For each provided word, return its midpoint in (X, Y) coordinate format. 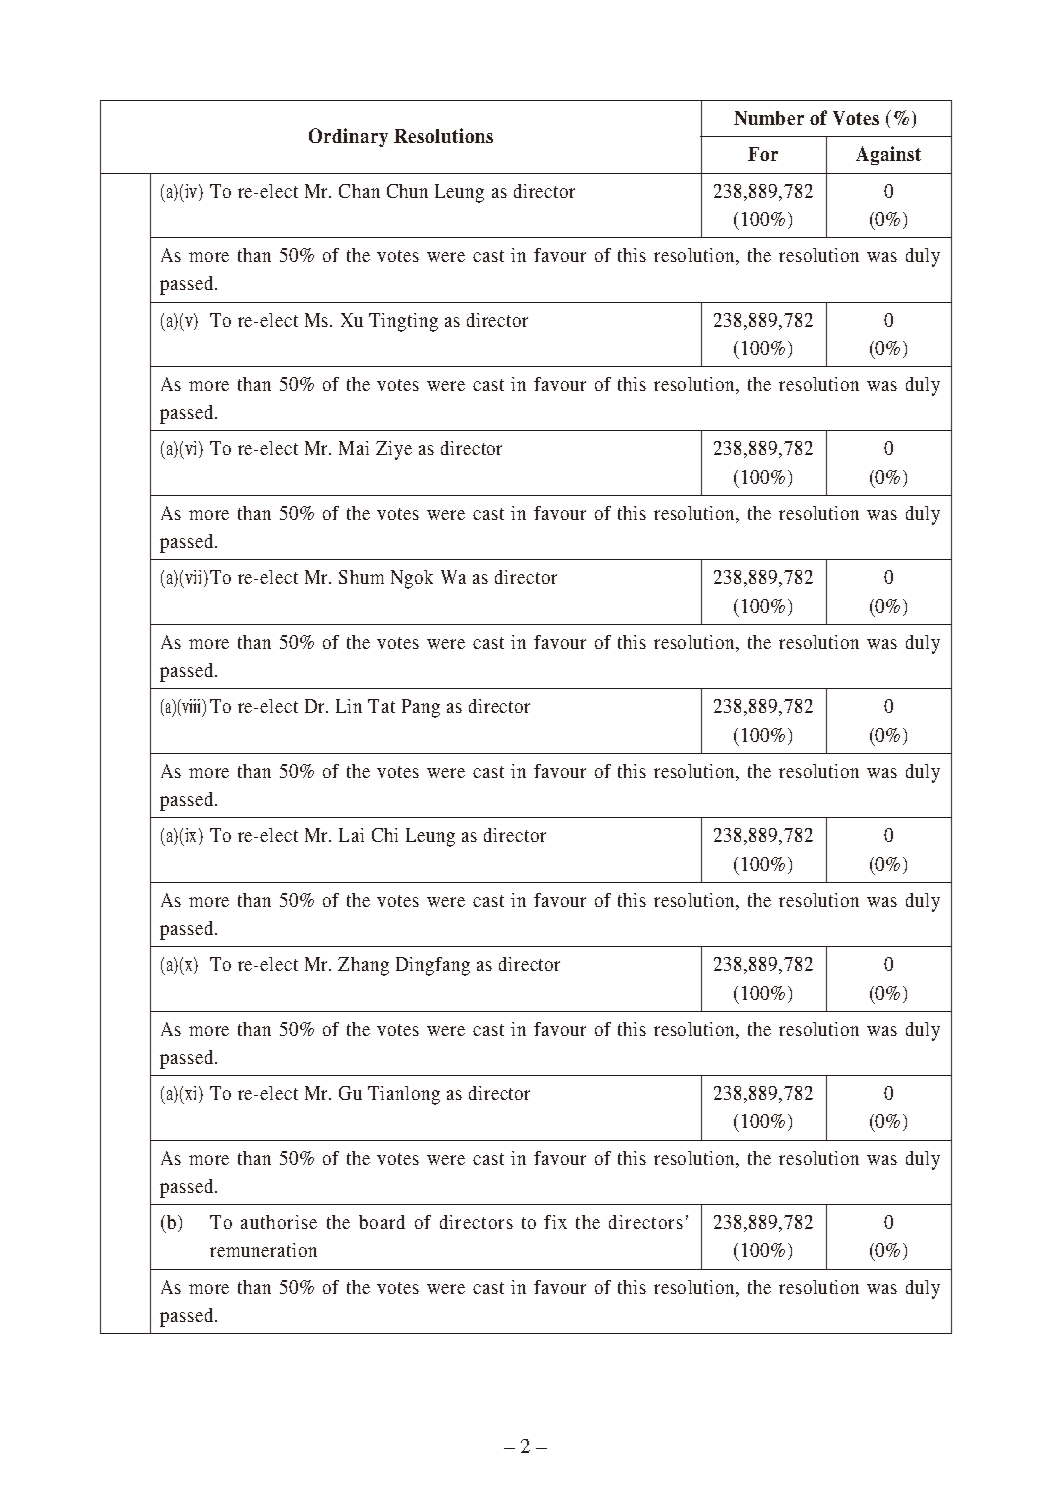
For (763, 154)
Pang (421, 708)
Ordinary (348, 137)
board (382, 1222)
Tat (381, 706)
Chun (407, 191)
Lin (349, 706)
